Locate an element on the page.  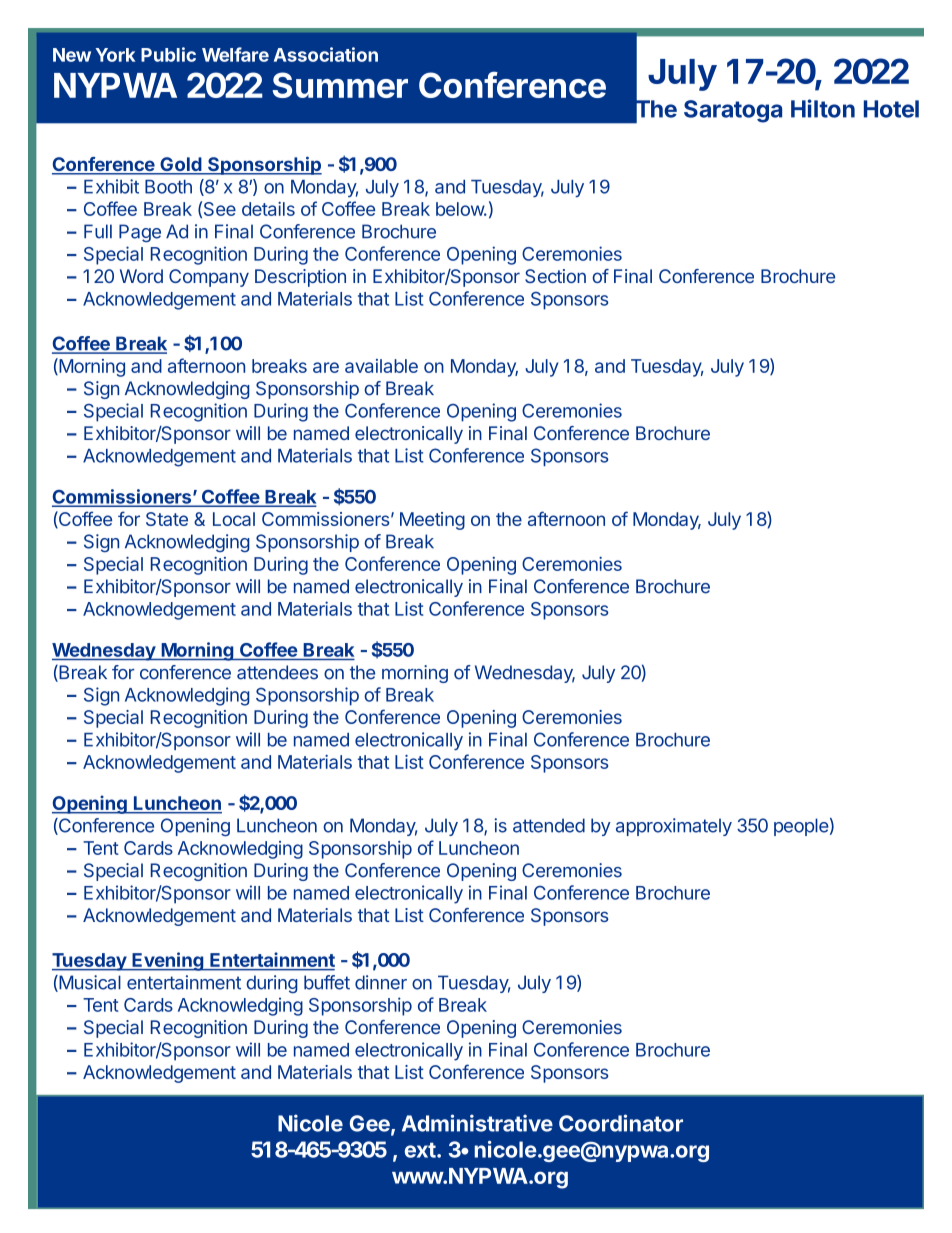
dinner is located at coordinates (381, 982).
